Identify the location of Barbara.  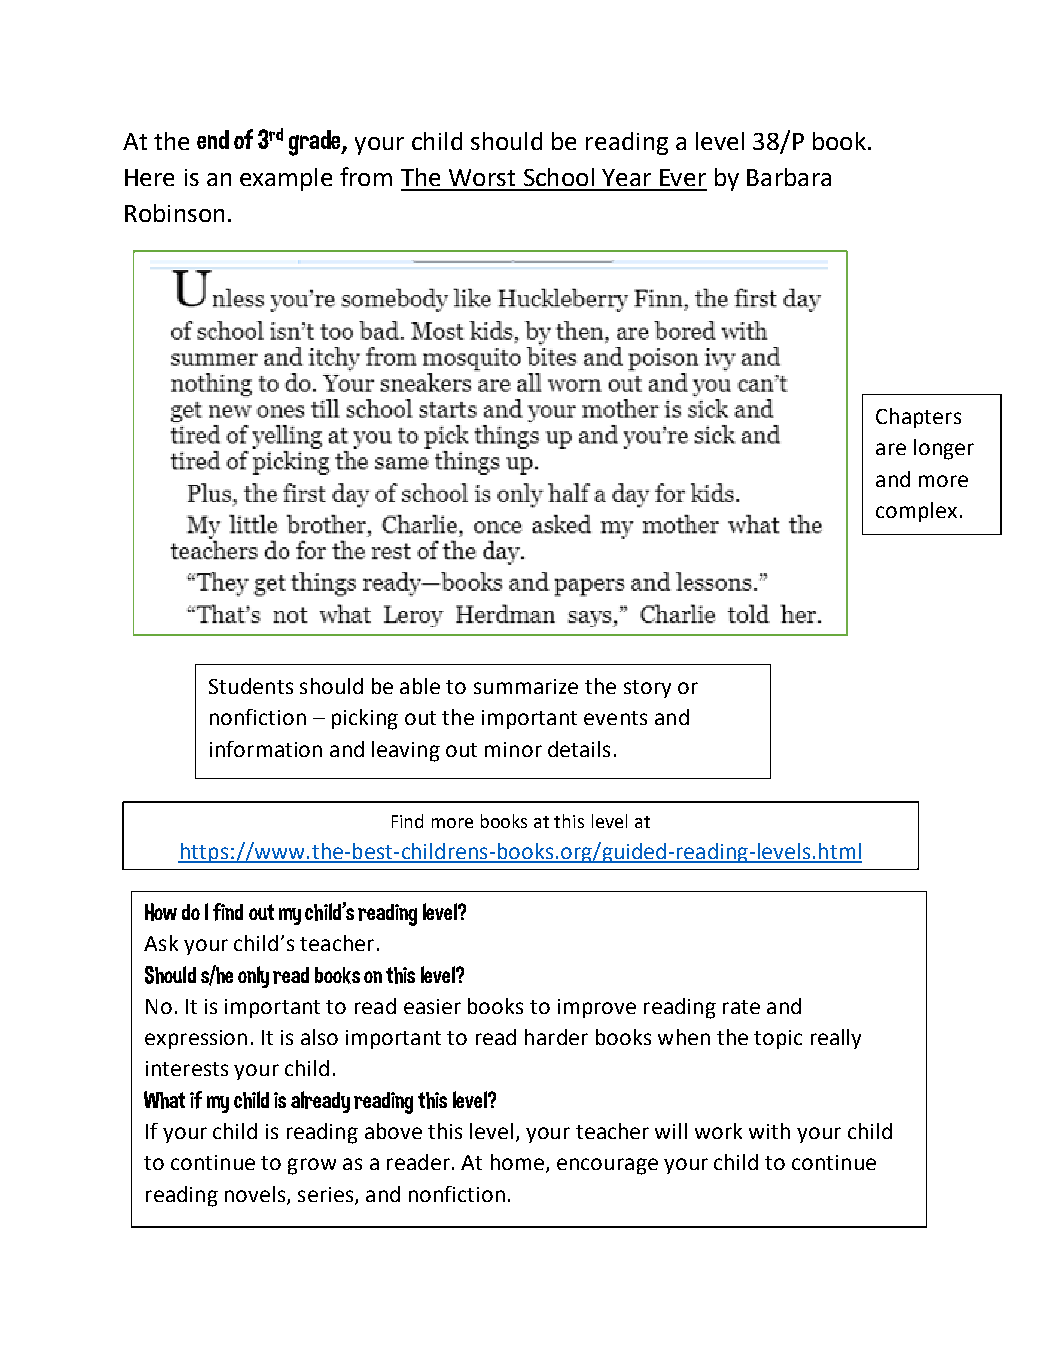
(789, 177).
